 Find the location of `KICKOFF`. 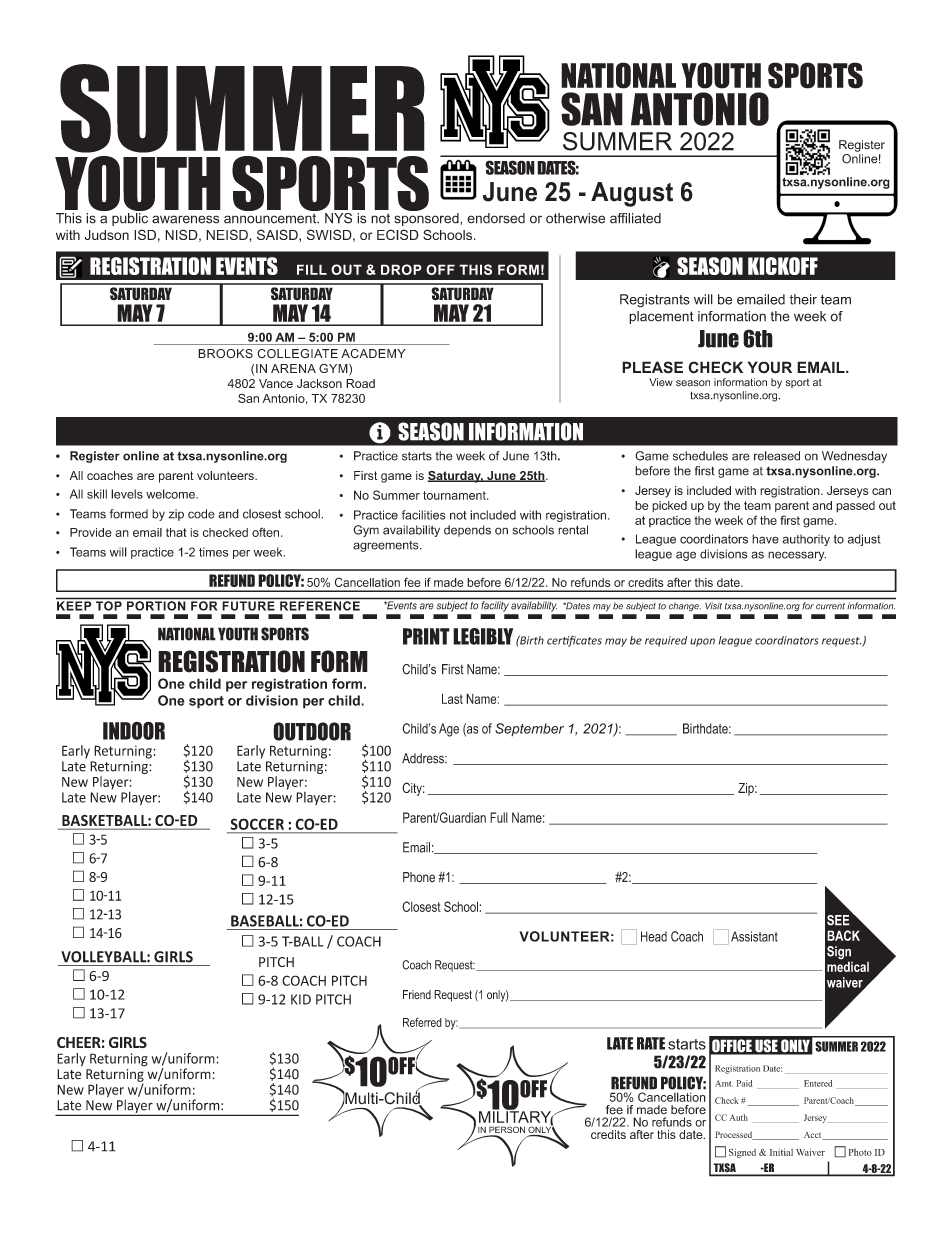

KICKOFF is located at coordinates (783, 266).
